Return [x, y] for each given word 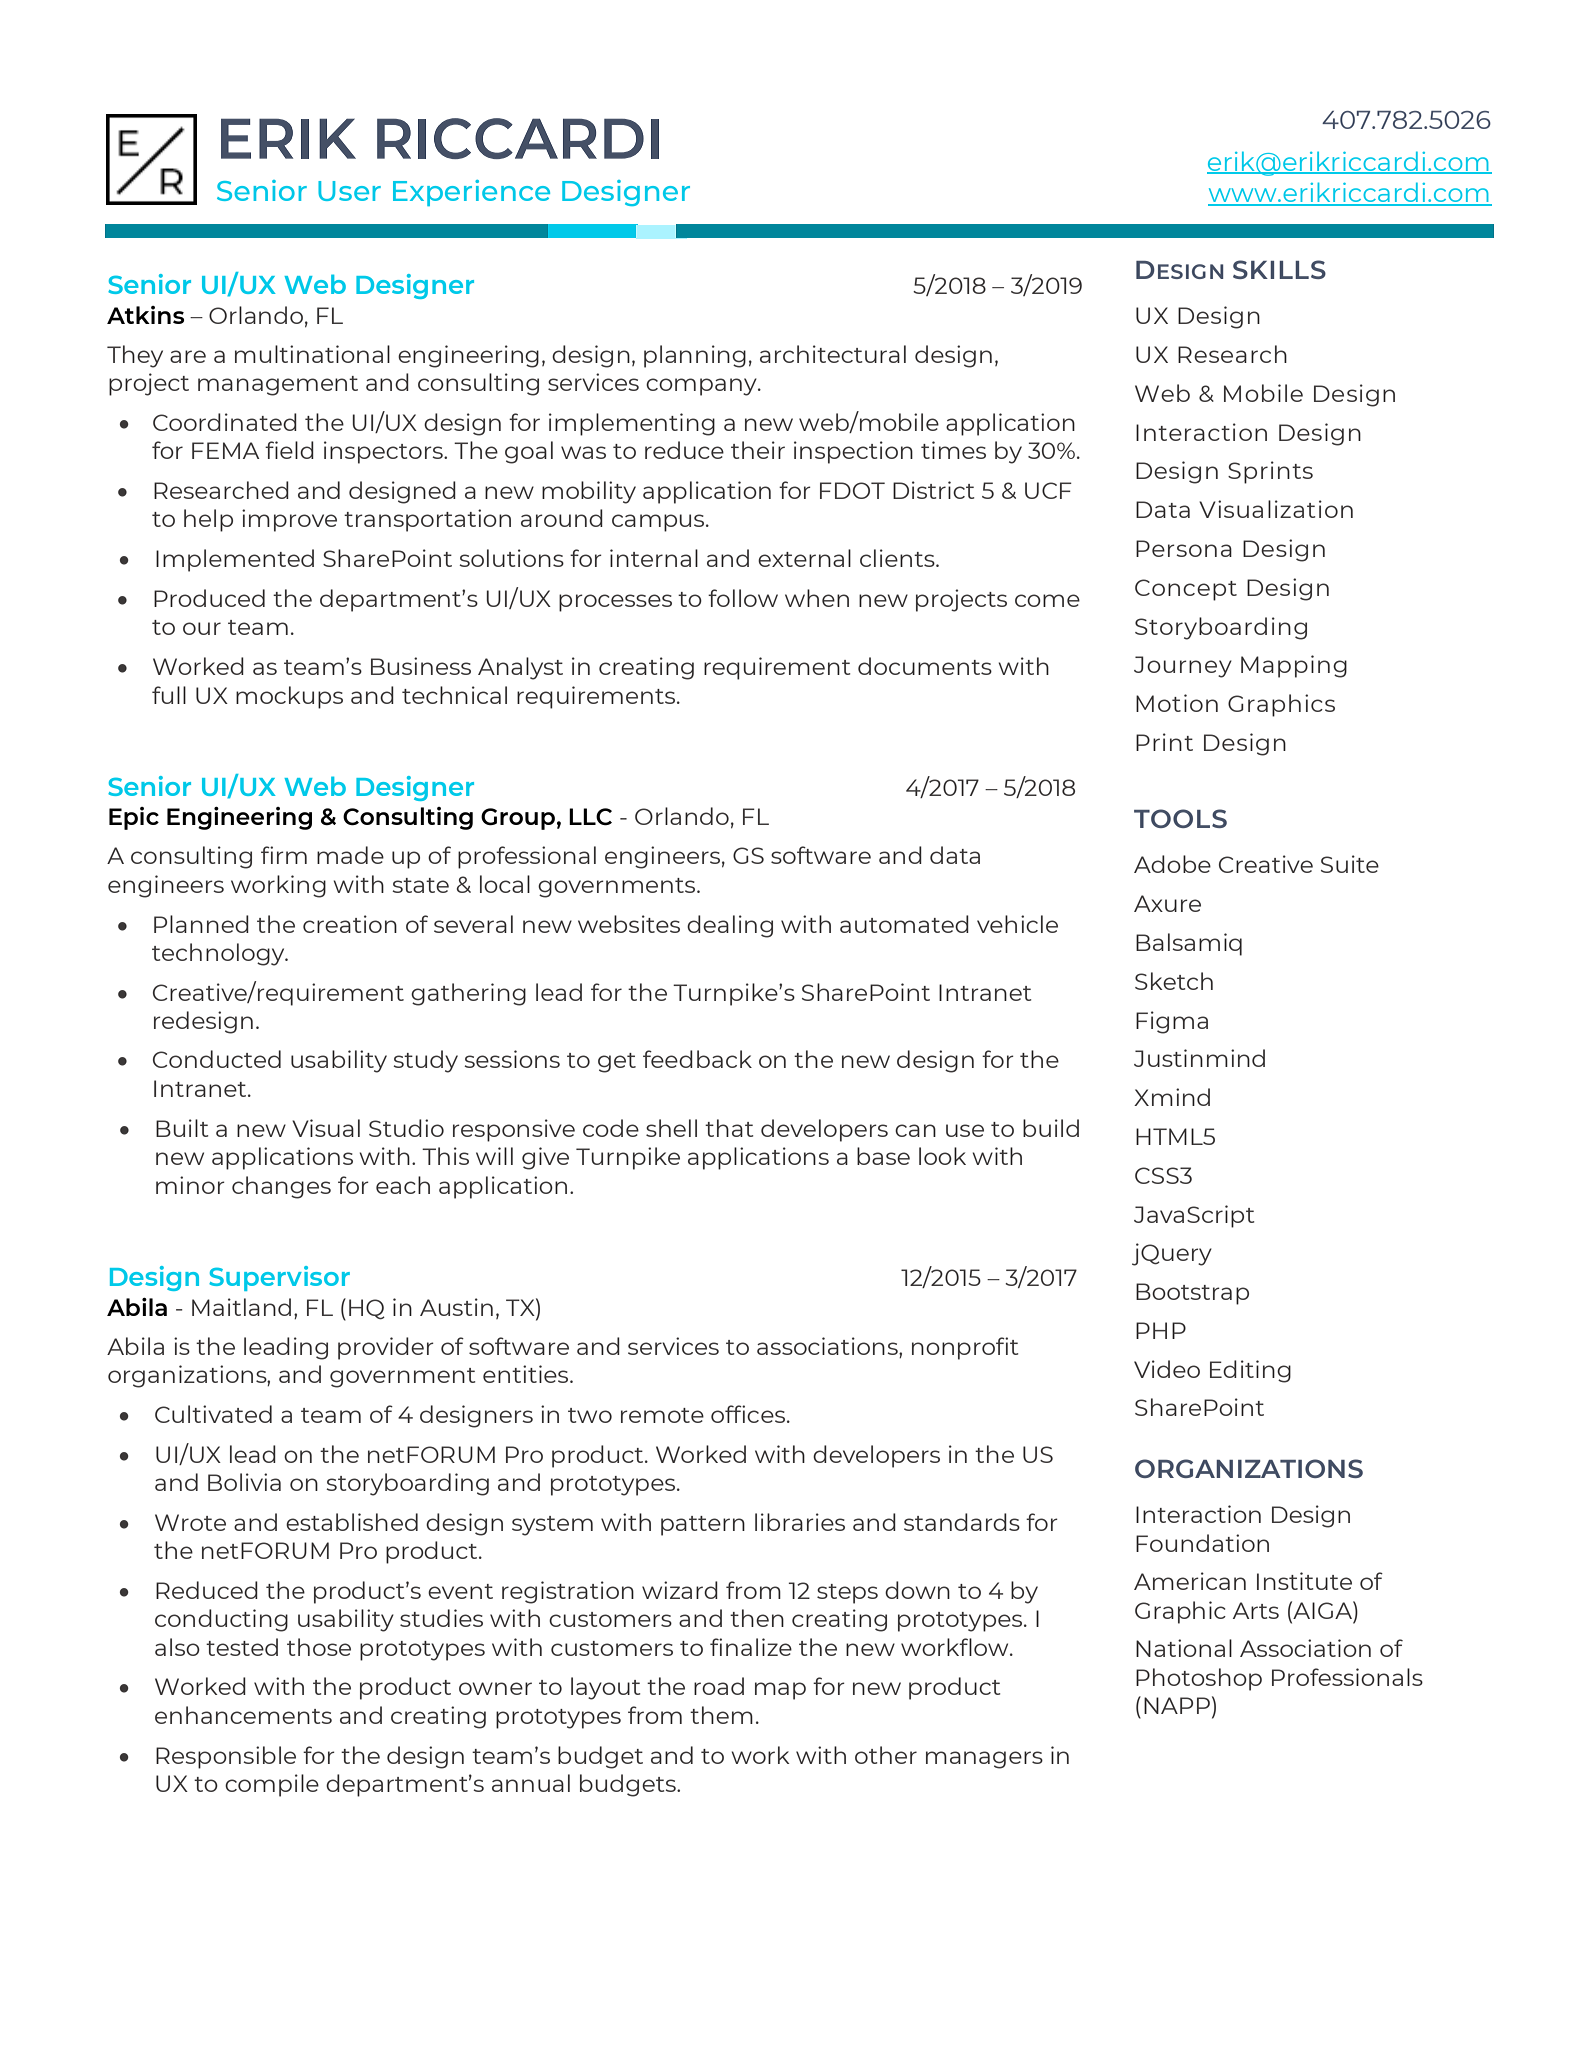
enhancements [243, 1715]
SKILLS [1279, 269]
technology [219, 954]
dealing [730, 926]
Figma [1172, 1022]
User [349, 191]
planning [695, 356]
